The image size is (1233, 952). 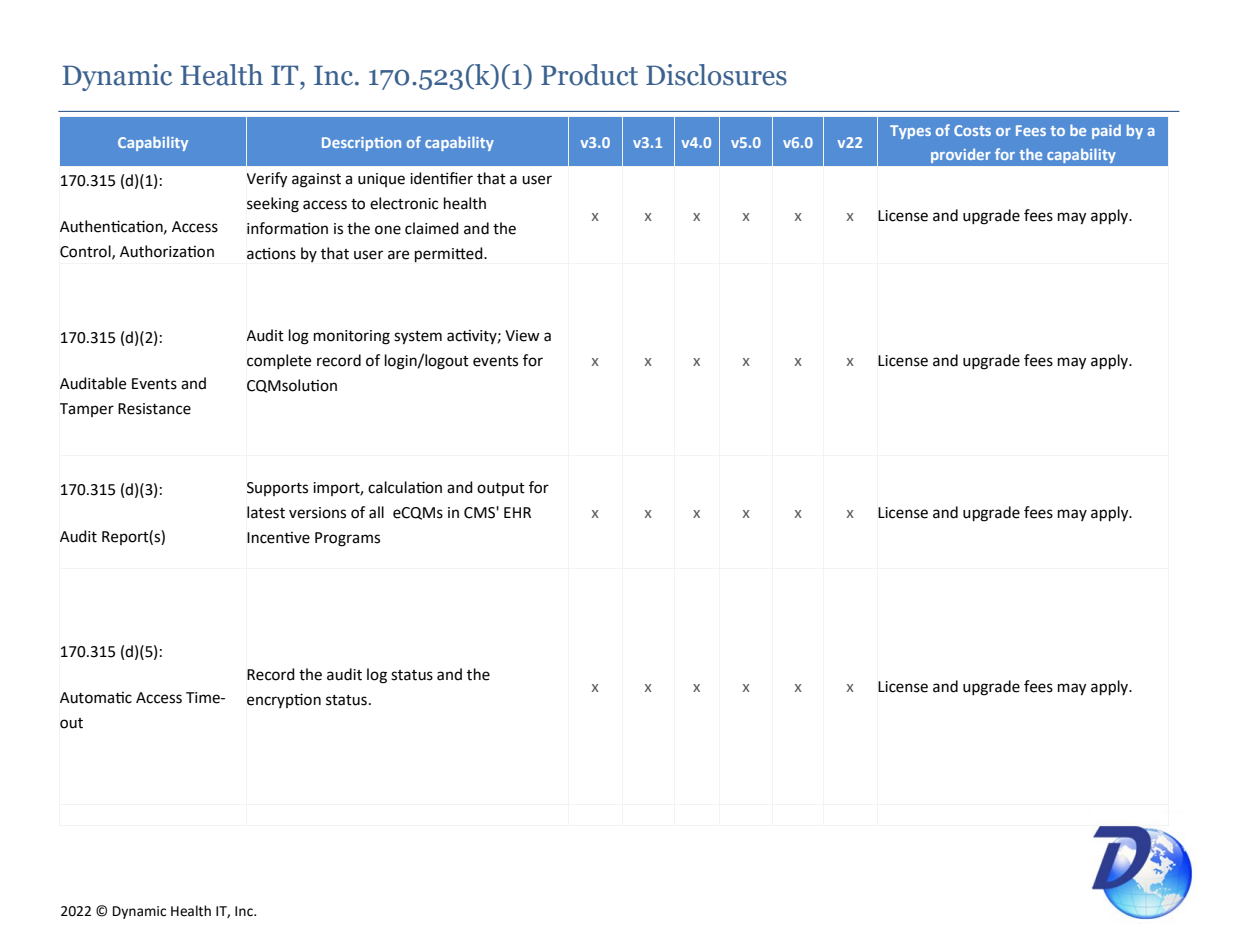 I want to click on Description, so click(x=361, y=144).
